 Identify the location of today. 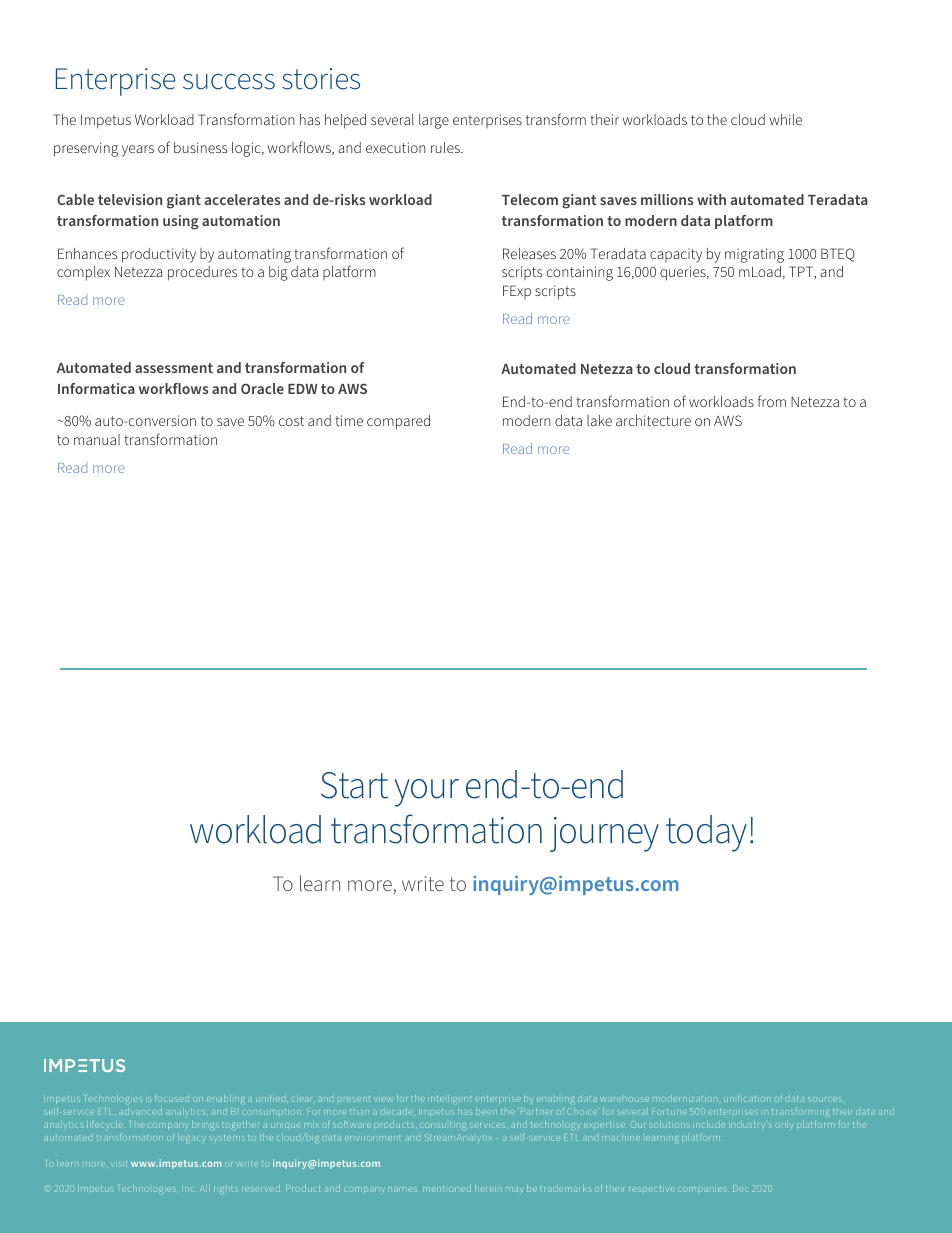
(706, 833).
